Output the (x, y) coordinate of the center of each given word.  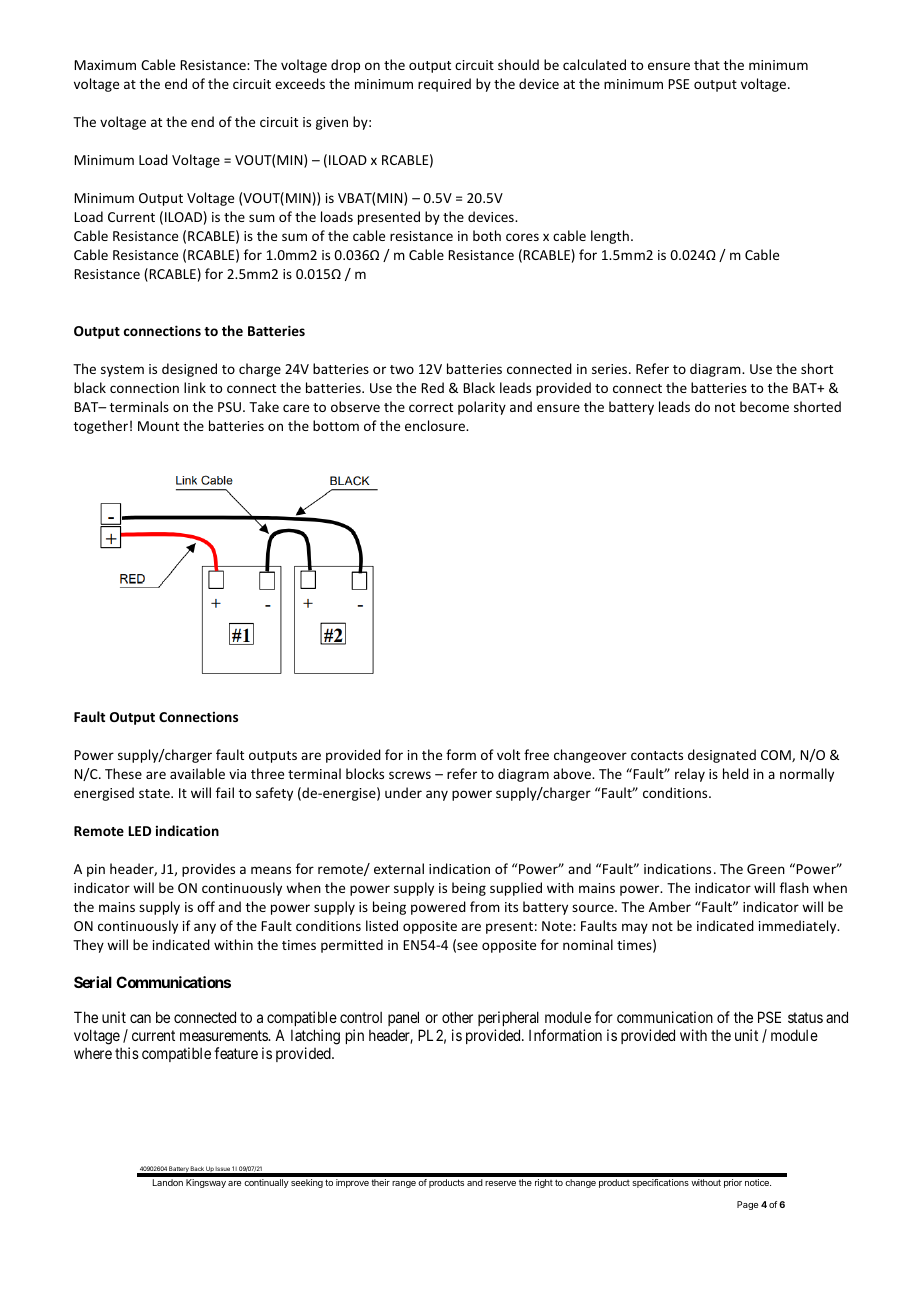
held (736, 773)
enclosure (436, 425)
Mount (158, 426)
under (403, 792)
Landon (168, 1182)
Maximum (105, 65)
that (707, 64)
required (444, 85)
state (155, 793)
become (764, 406)
